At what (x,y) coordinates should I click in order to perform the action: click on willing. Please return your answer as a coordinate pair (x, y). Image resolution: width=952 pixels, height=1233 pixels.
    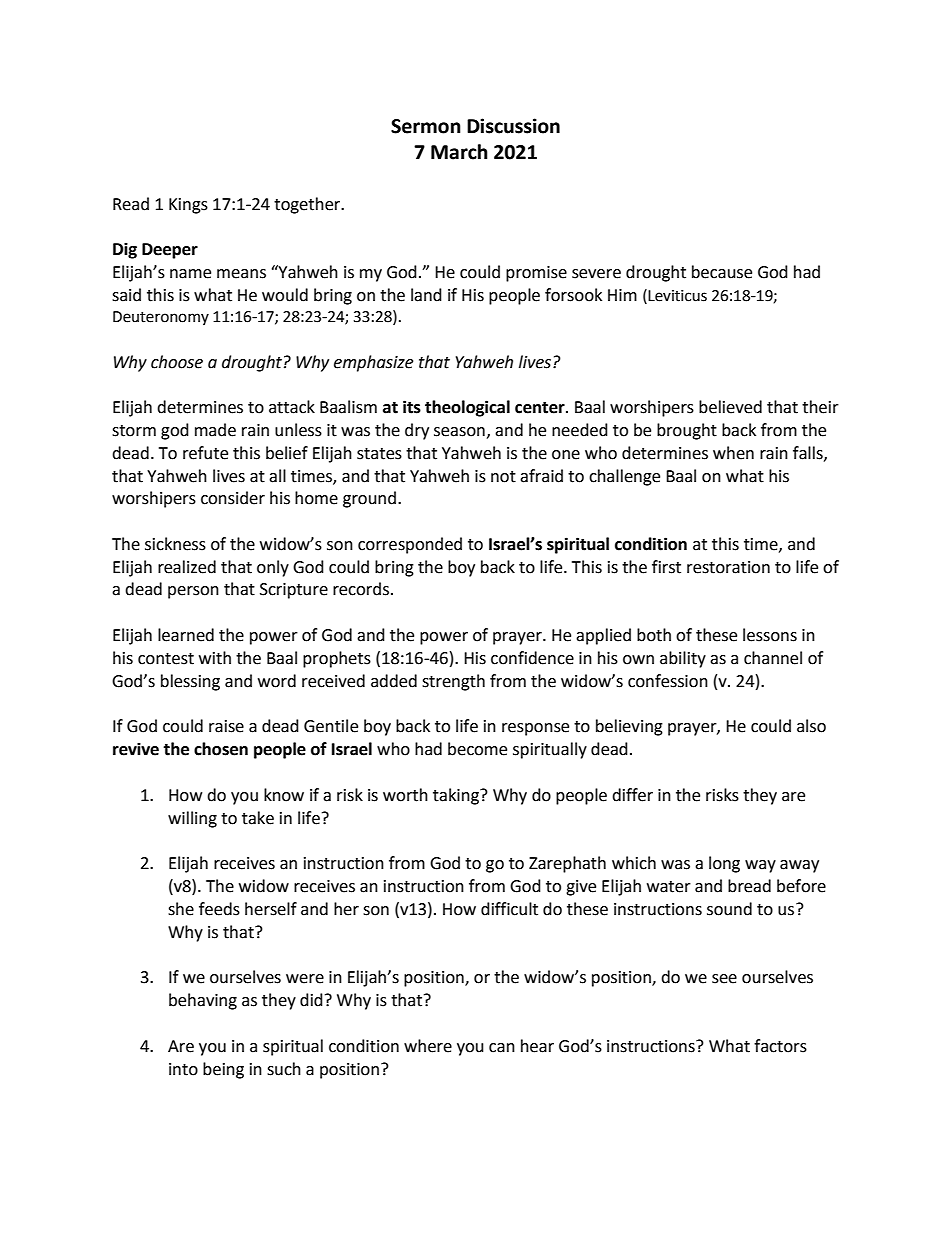
    Looking at the image, I should click on (192, 819).
